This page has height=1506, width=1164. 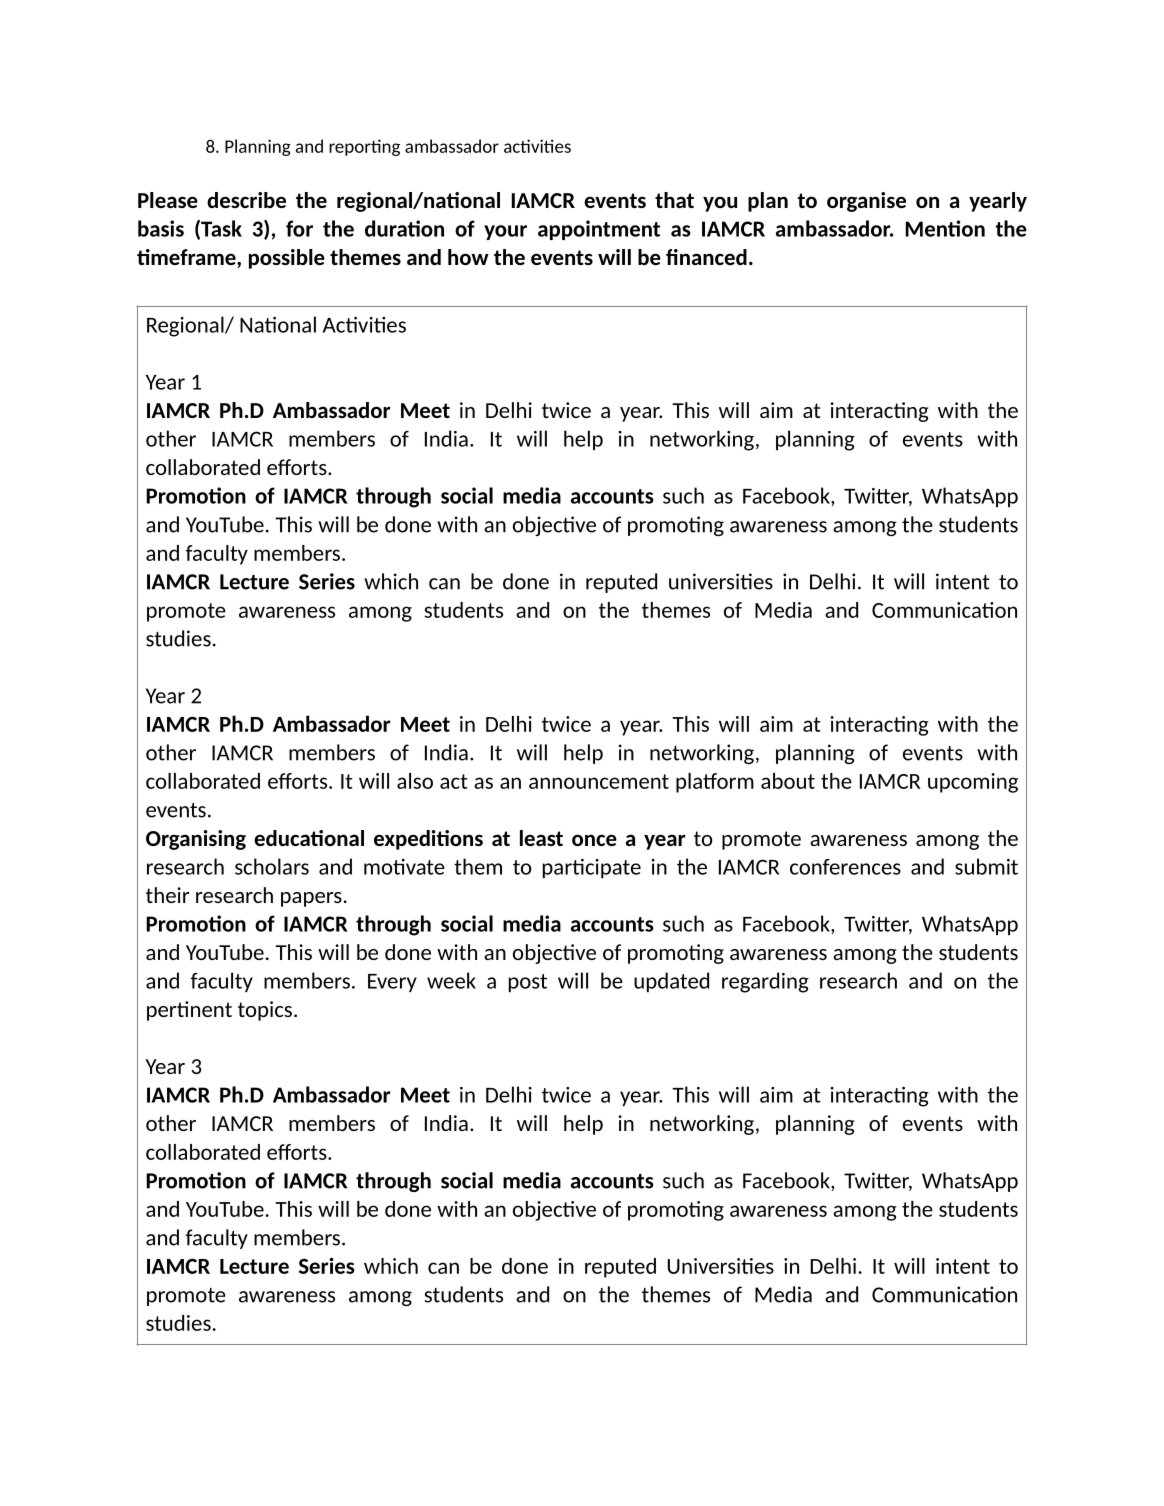 I want to click on appointment, so click(x=599, y=230).
